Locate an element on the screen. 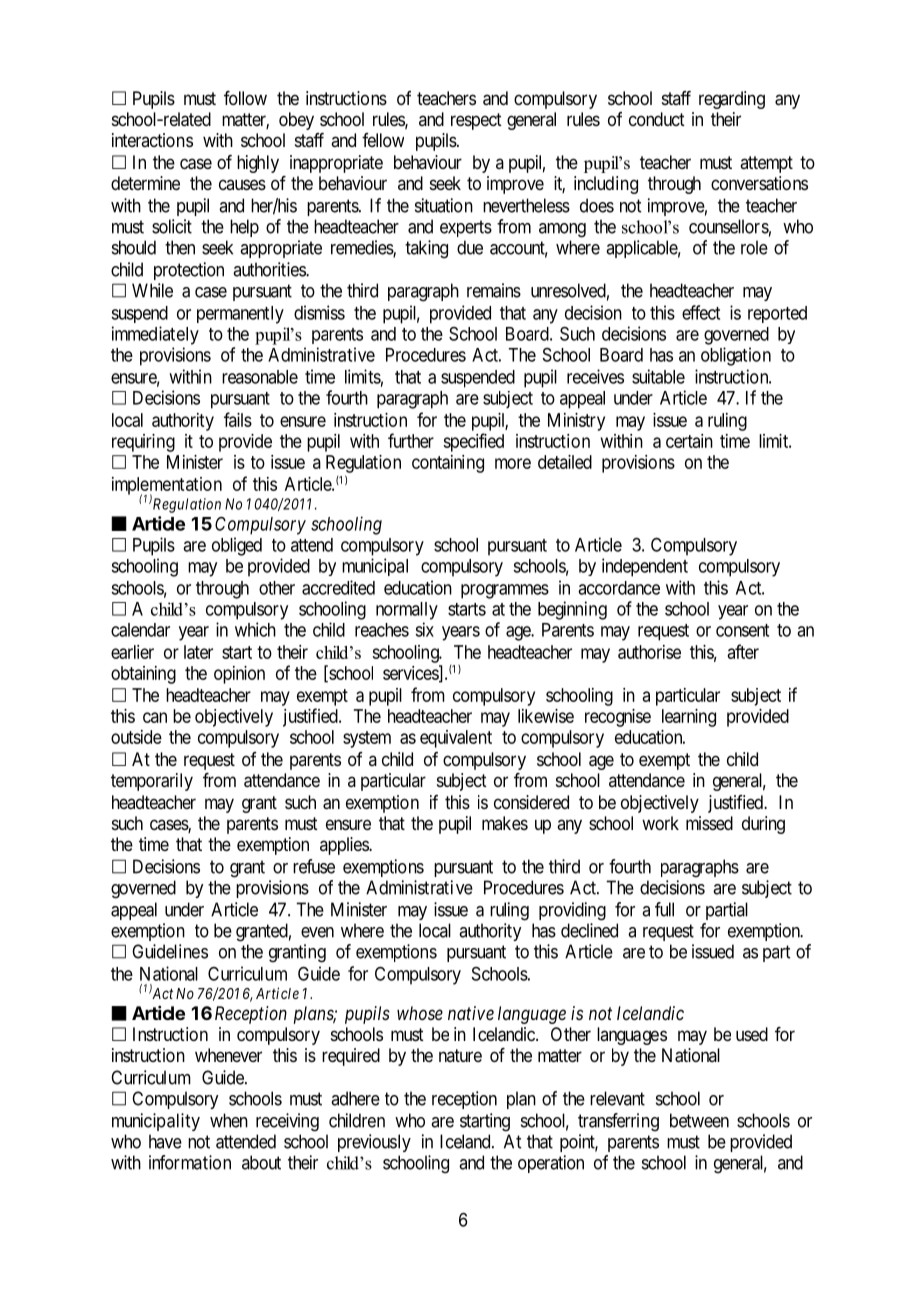 The image size is (924, 1308). consent is located at coordinates (742, 630).
